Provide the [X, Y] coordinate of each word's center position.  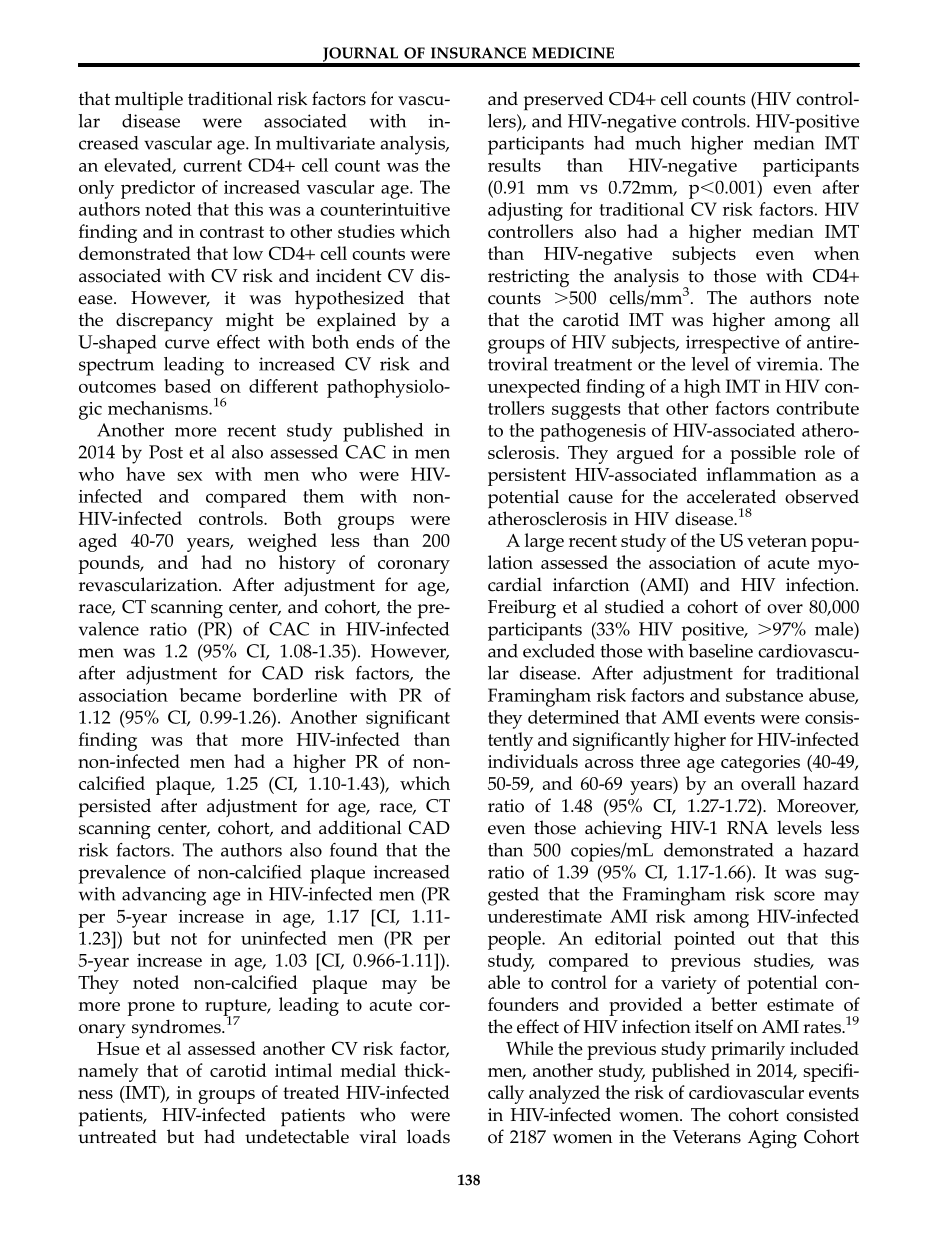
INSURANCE [478, 53]
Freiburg [522, 608]
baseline [720, 651]
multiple [149, 101]
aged [98, 542]
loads [428, 1136]
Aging [772, 1139]
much [658, 143]
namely [108, 1072]
